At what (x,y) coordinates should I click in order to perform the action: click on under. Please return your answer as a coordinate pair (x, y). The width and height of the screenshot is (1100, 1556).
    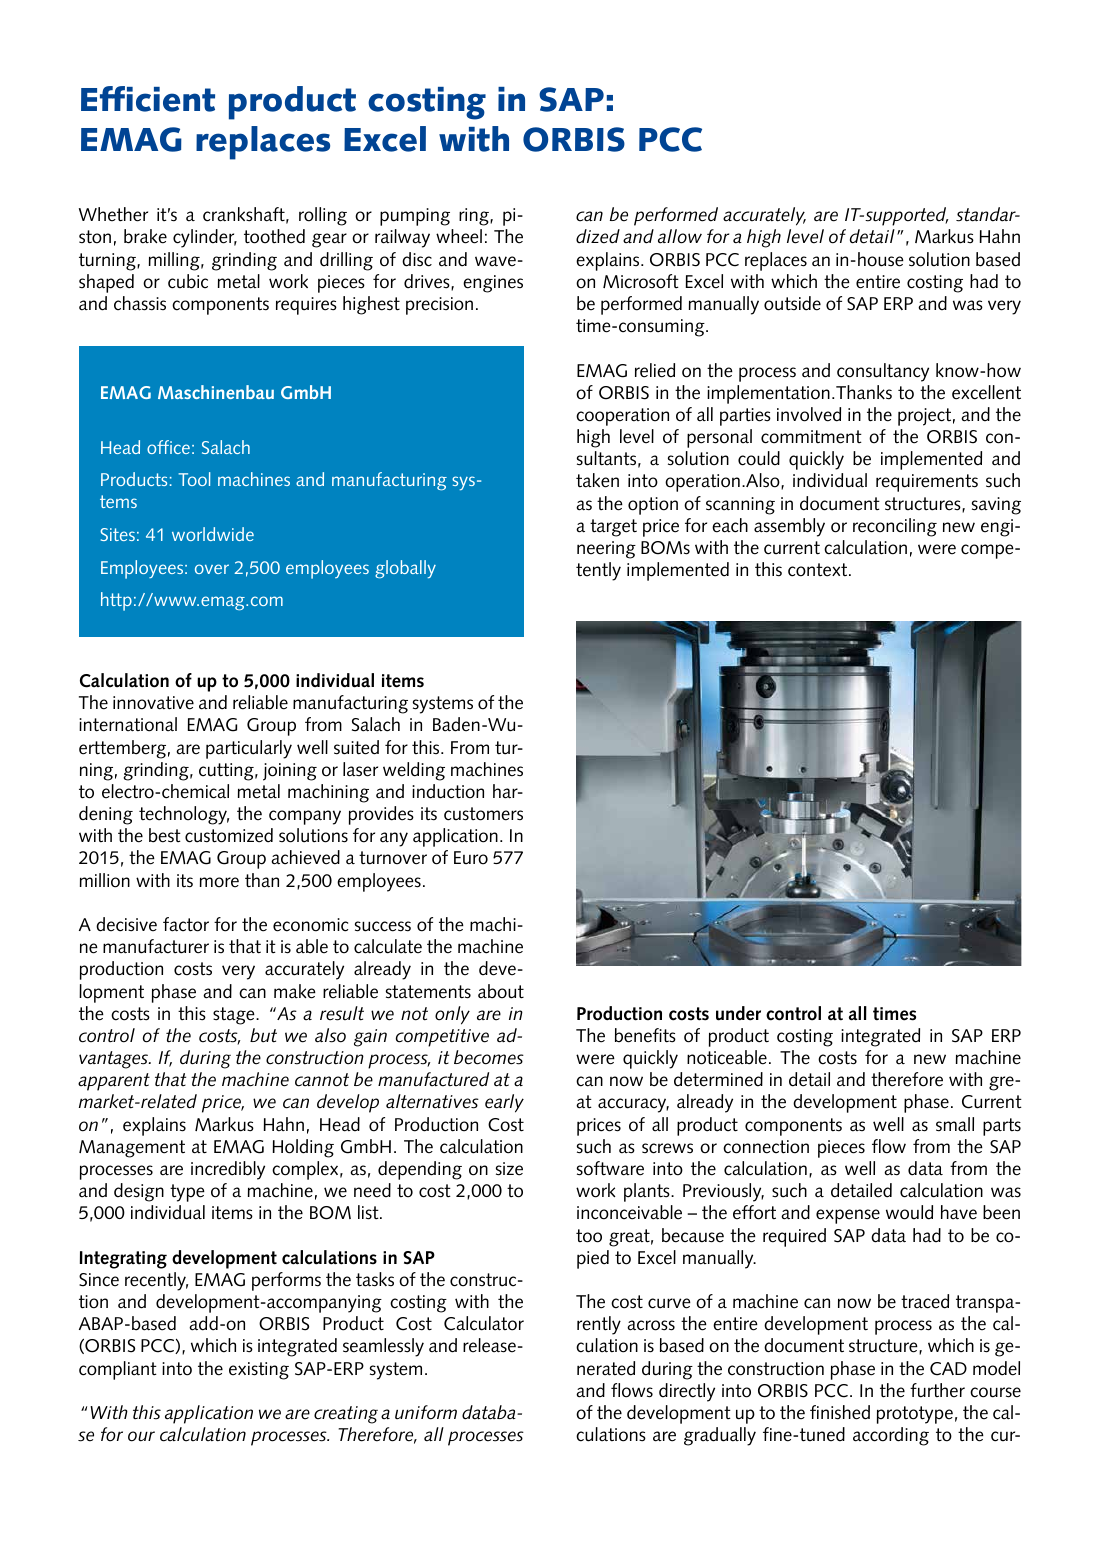
    Looking at the image, I should click on (738, 1013).
